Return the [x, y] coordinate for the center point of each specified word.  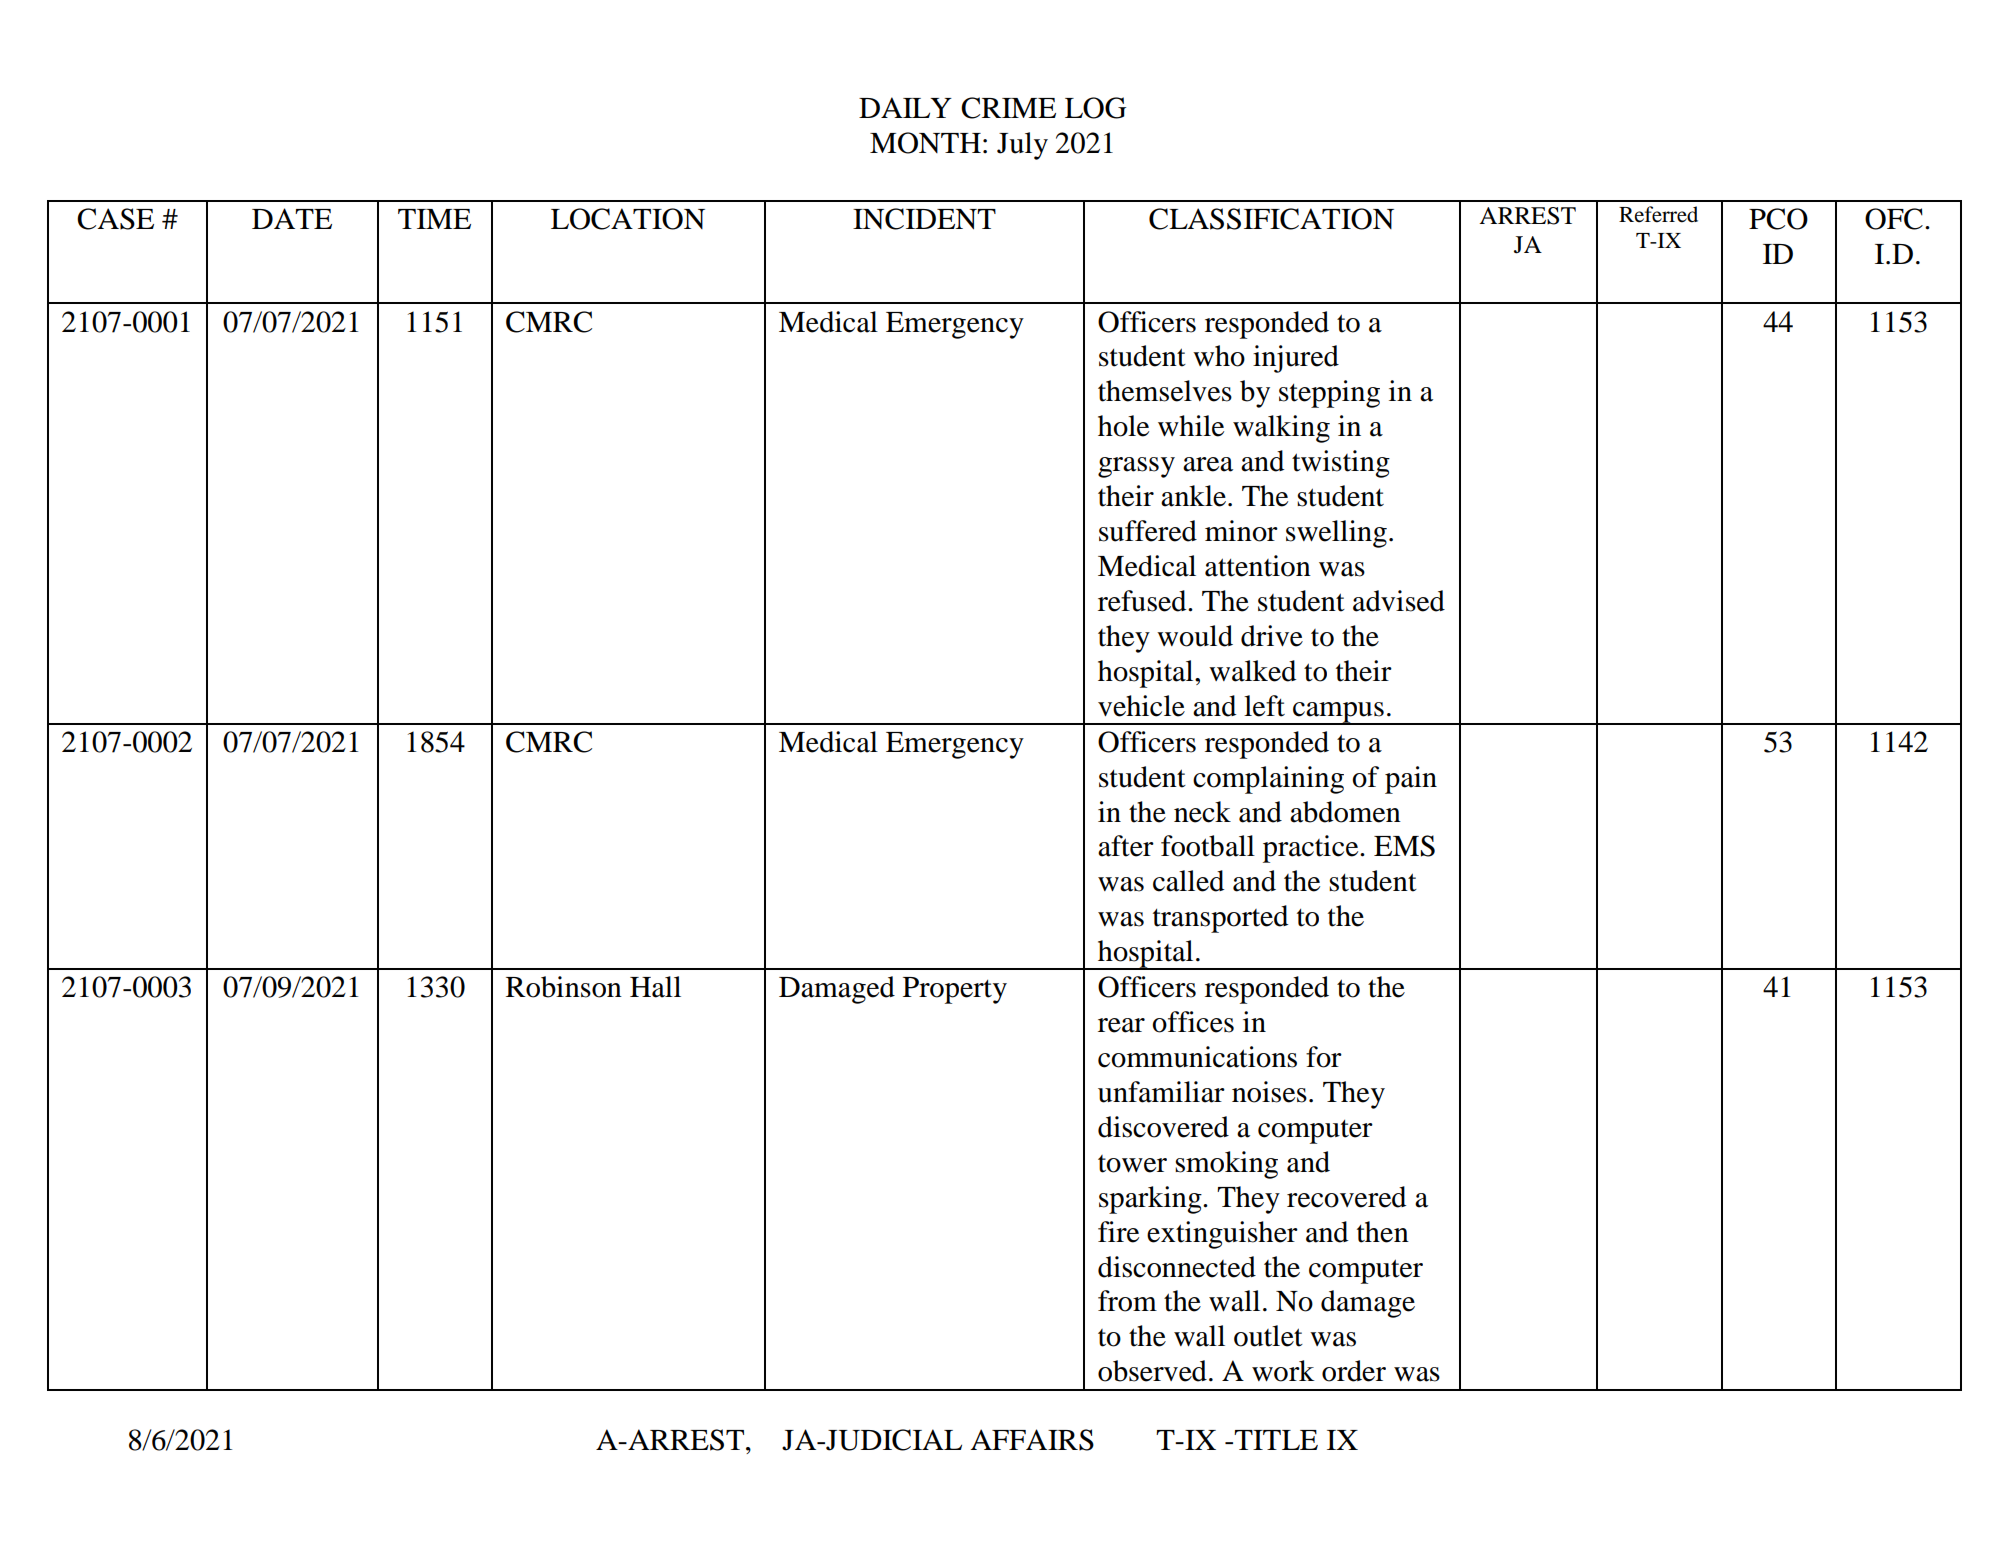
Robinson [564, 987]
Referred [1658, 214]
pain [1411, 780]
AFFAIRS [1032, 1440]
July [1022, 146]
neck [1202, 812]
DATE [292, 218]
